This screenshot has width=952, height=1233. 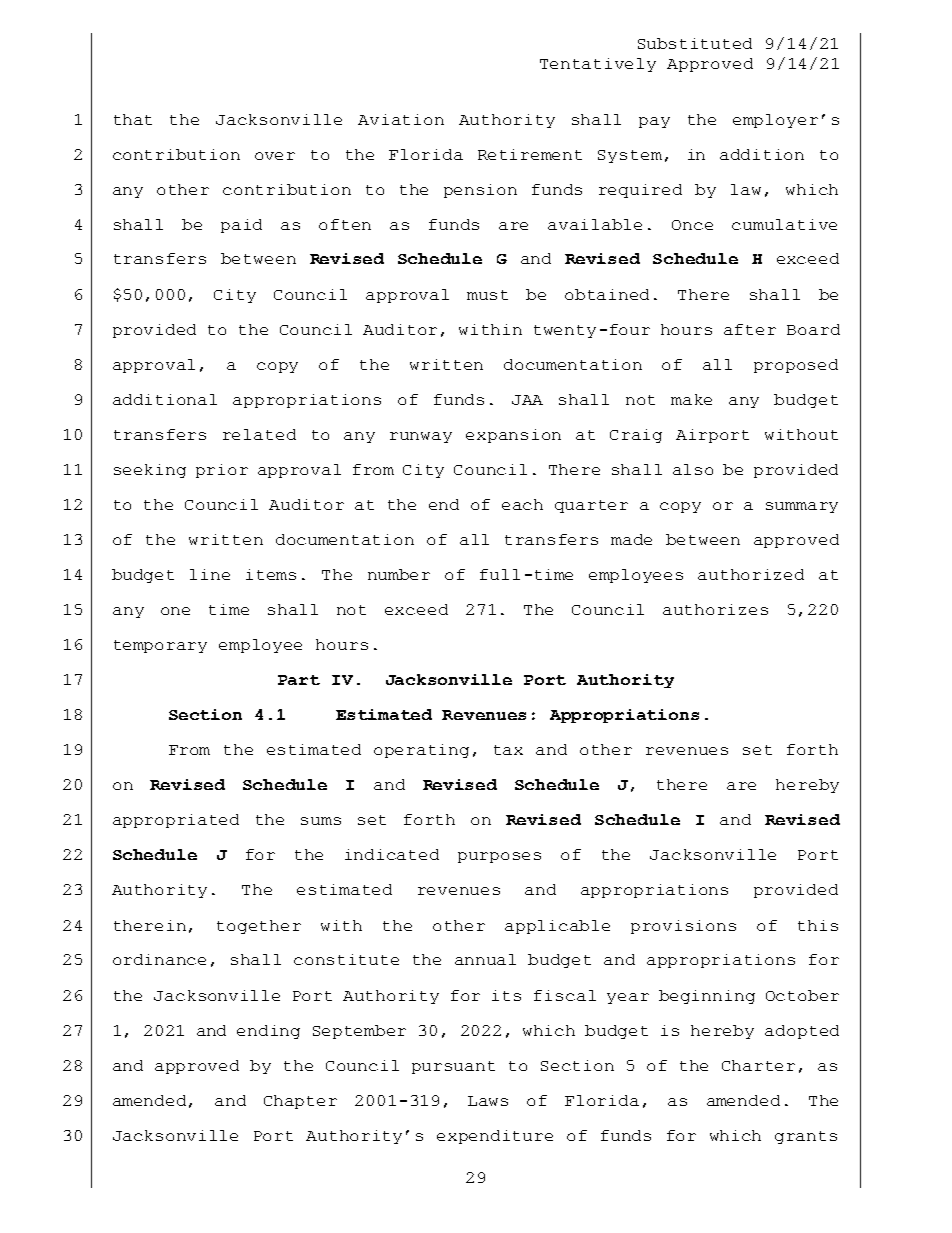 What do you see at coordinates (259, 434) in the screenshot?
I see `related` at bounding box center [259, 434].
